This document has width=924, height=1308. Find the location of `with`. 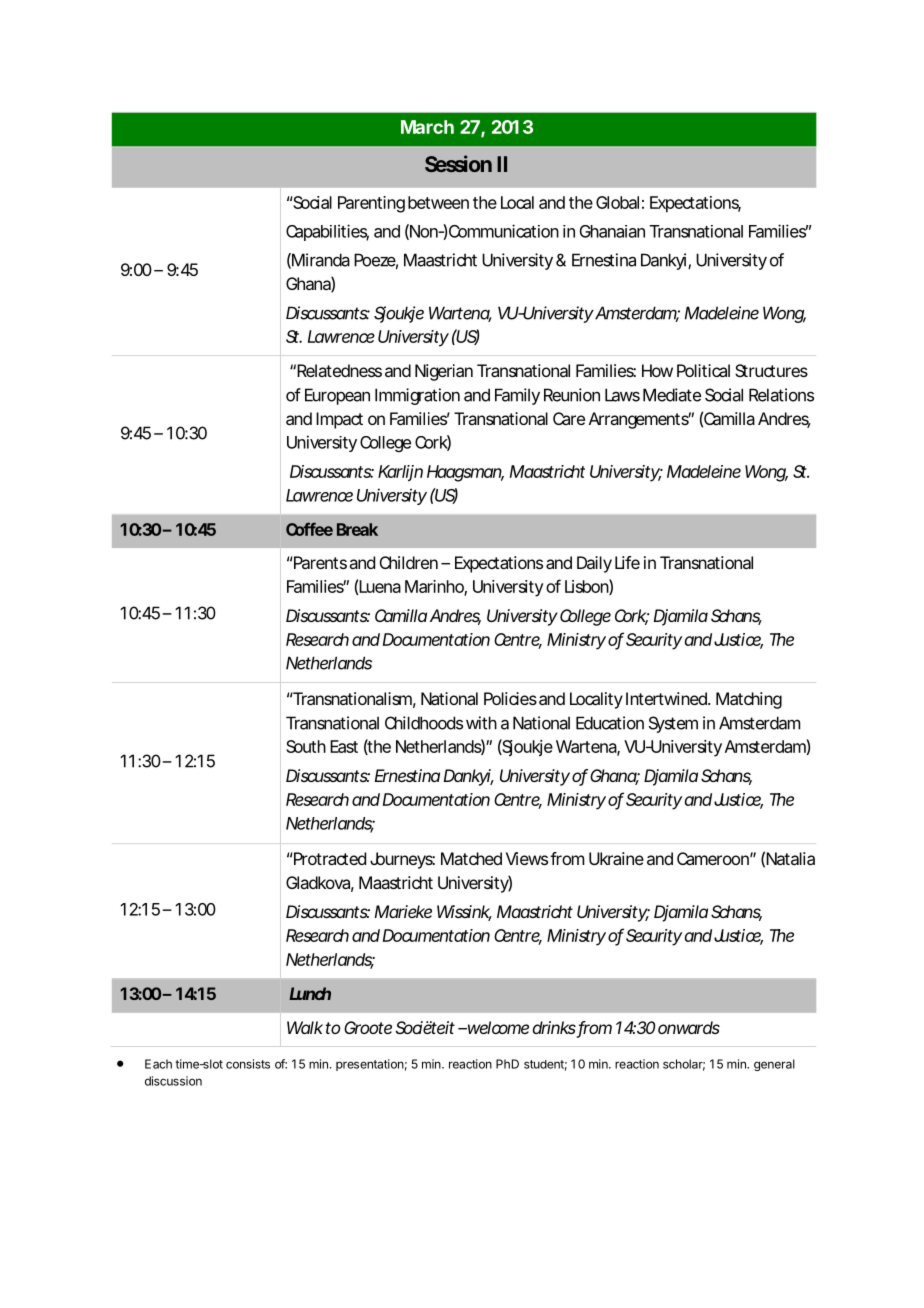

with is located at coordinates (481, 723).
